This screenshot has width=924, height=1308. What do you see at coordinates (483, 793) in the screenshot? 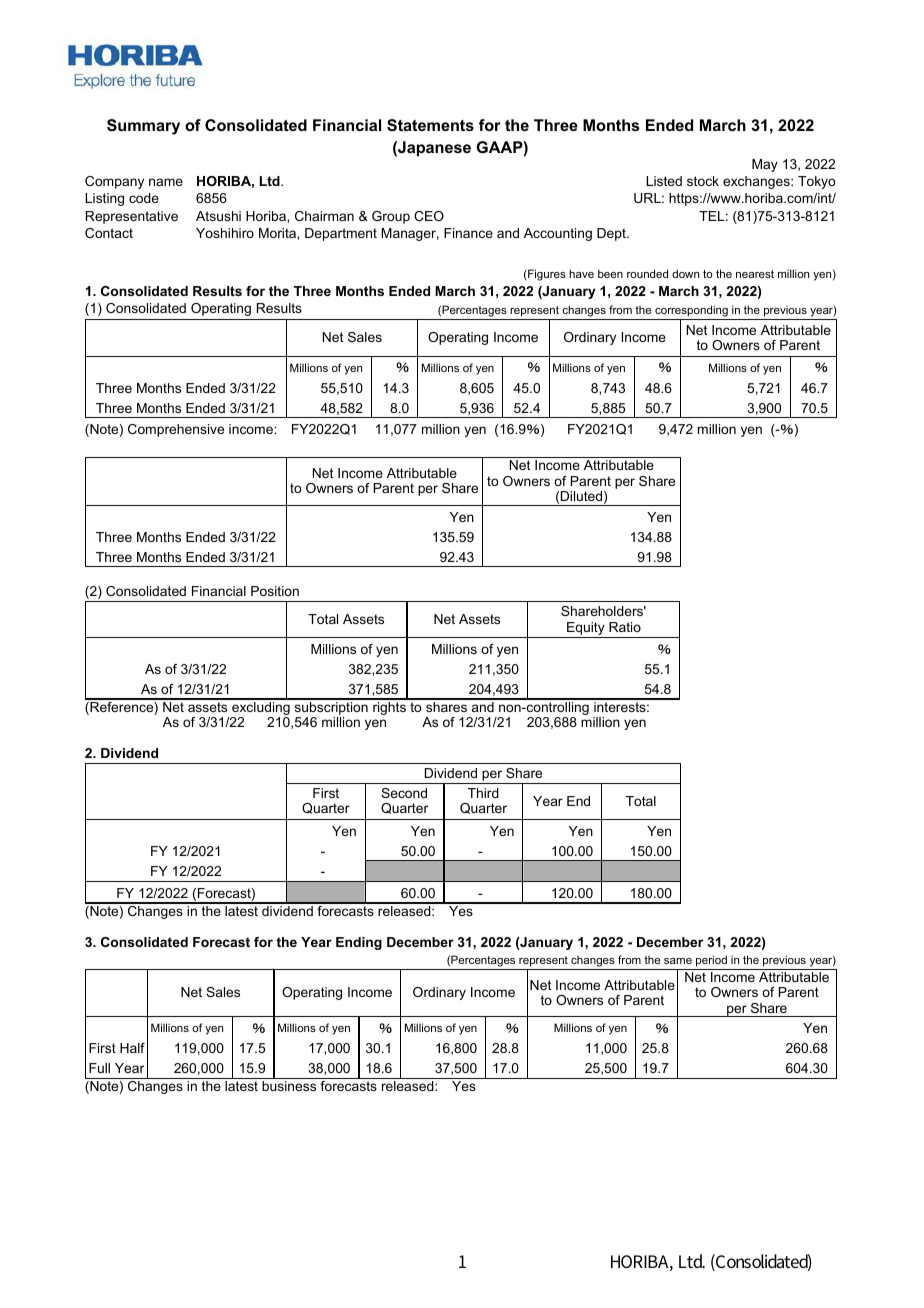
I see `Third` at bounding box center [483, 793].
